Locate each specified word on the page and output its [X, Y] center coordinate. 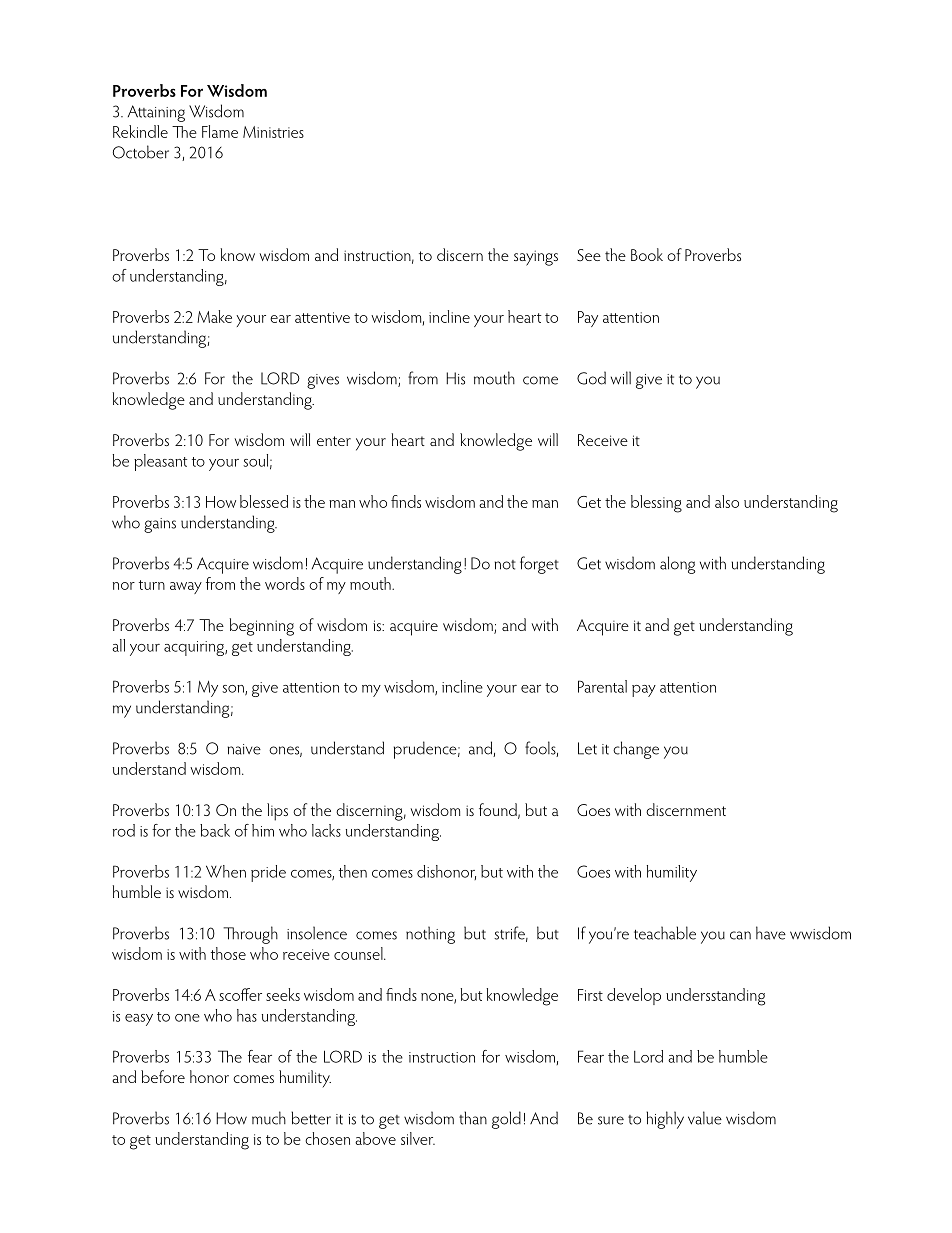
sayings [536, 258]
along [677, 565]
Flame [220, 131]
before [163, 1076]
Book [647, 254]
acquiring [195, 648]
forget [539, 565]
